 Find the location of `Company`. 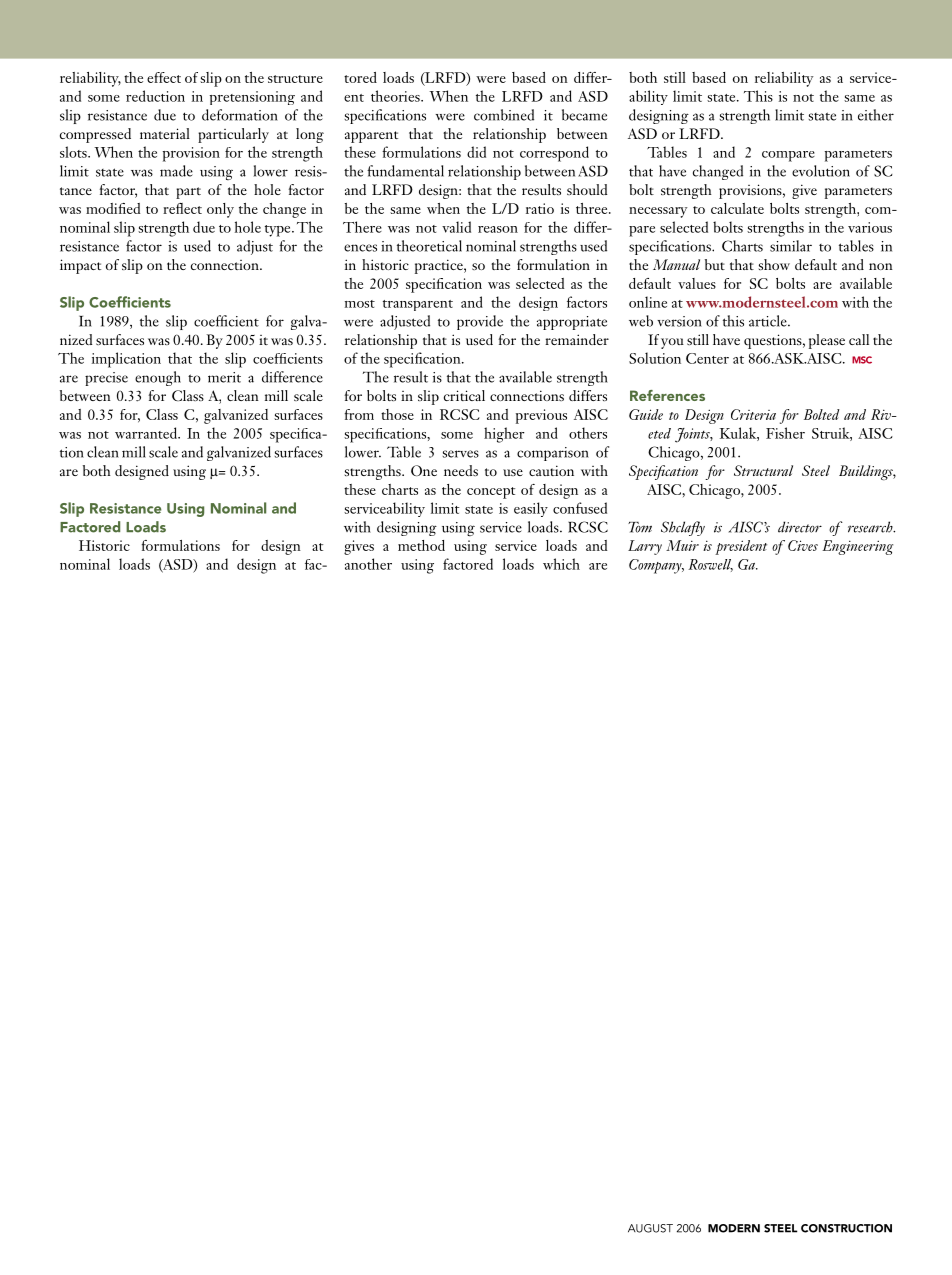

Company is located at coordinates (656, 566).
